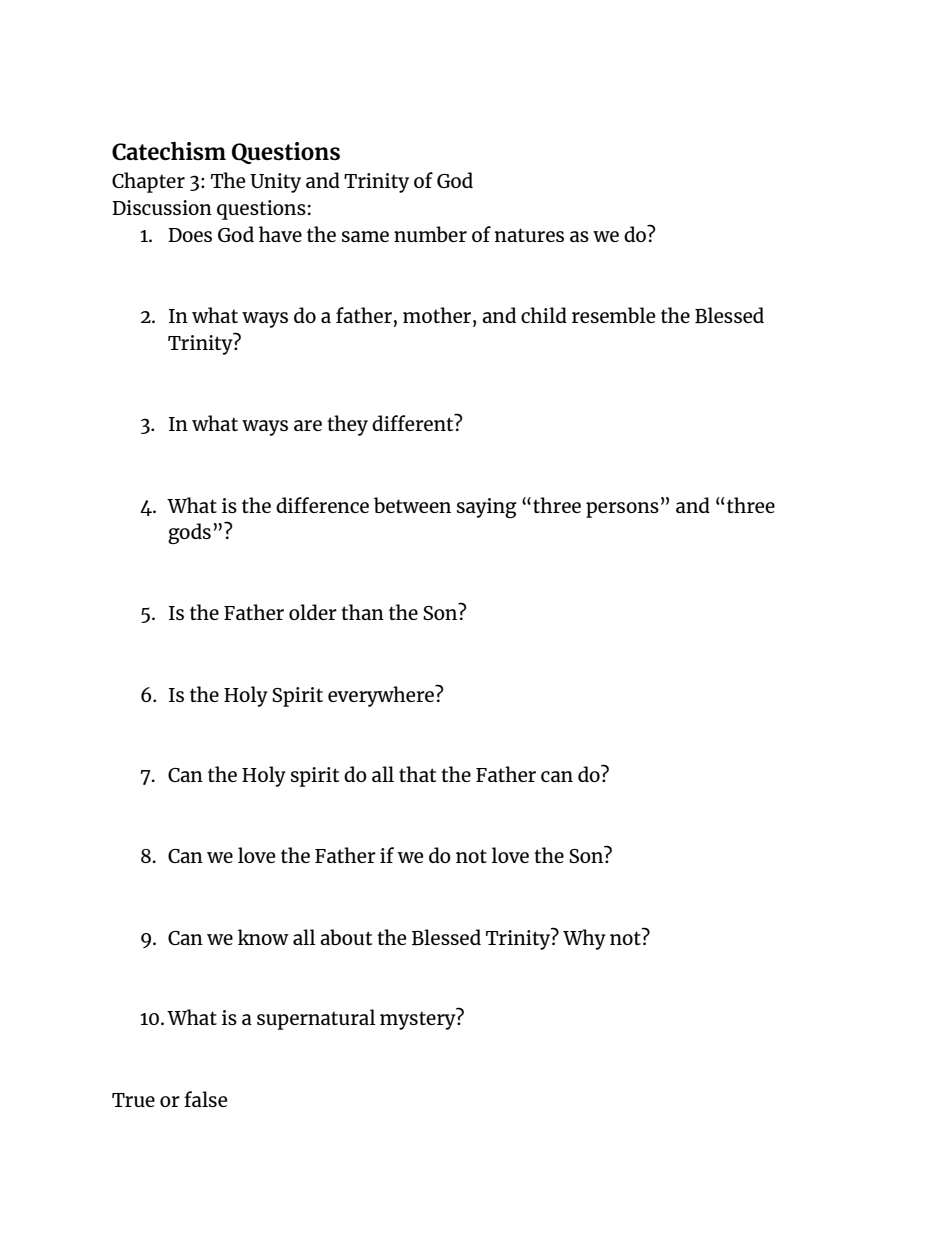  What do you see at coordinates (529, 235) in the screenshot?
I see `natures` at bounding box center [529, 235].
